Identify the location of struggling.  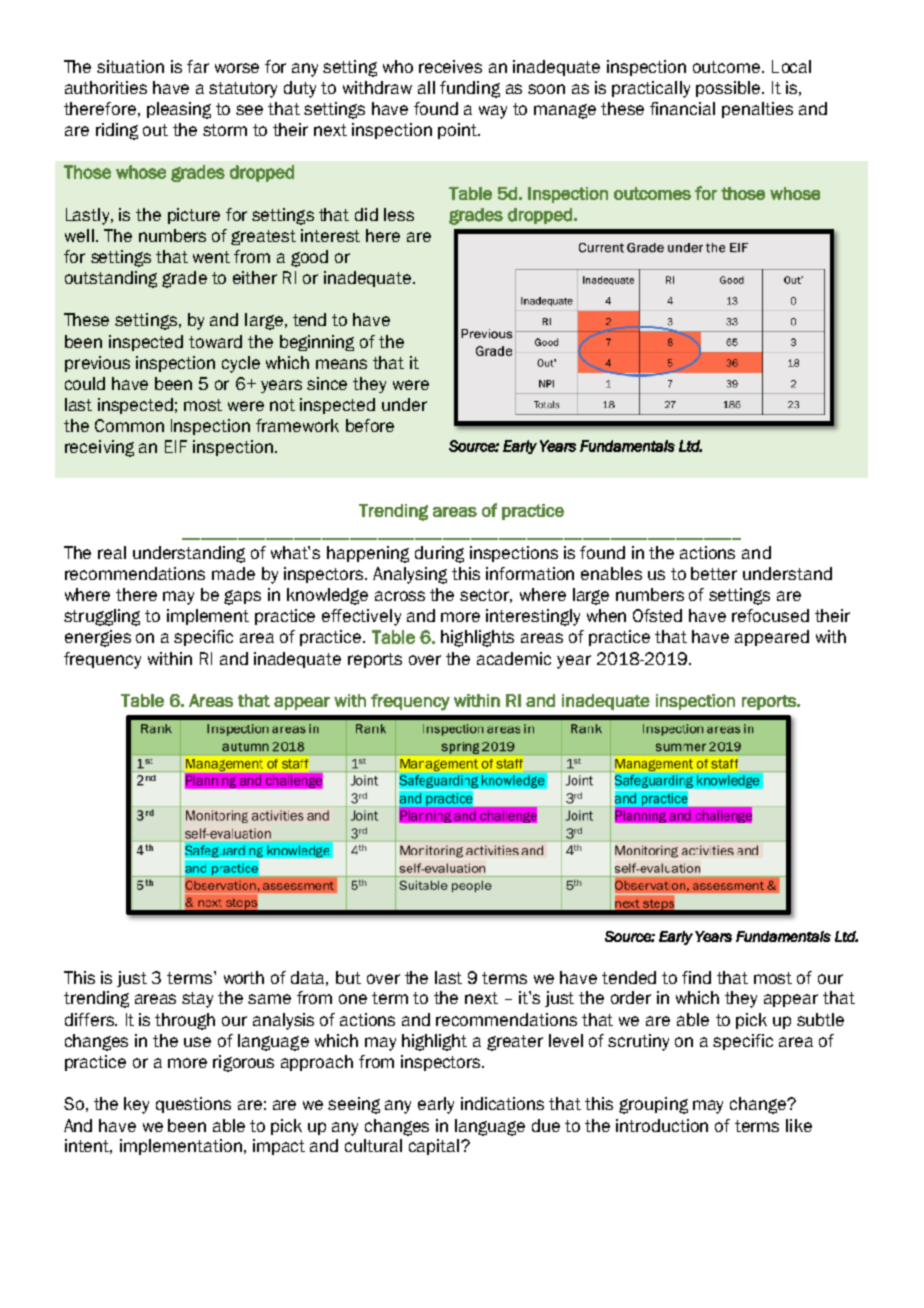
(102, 617).
